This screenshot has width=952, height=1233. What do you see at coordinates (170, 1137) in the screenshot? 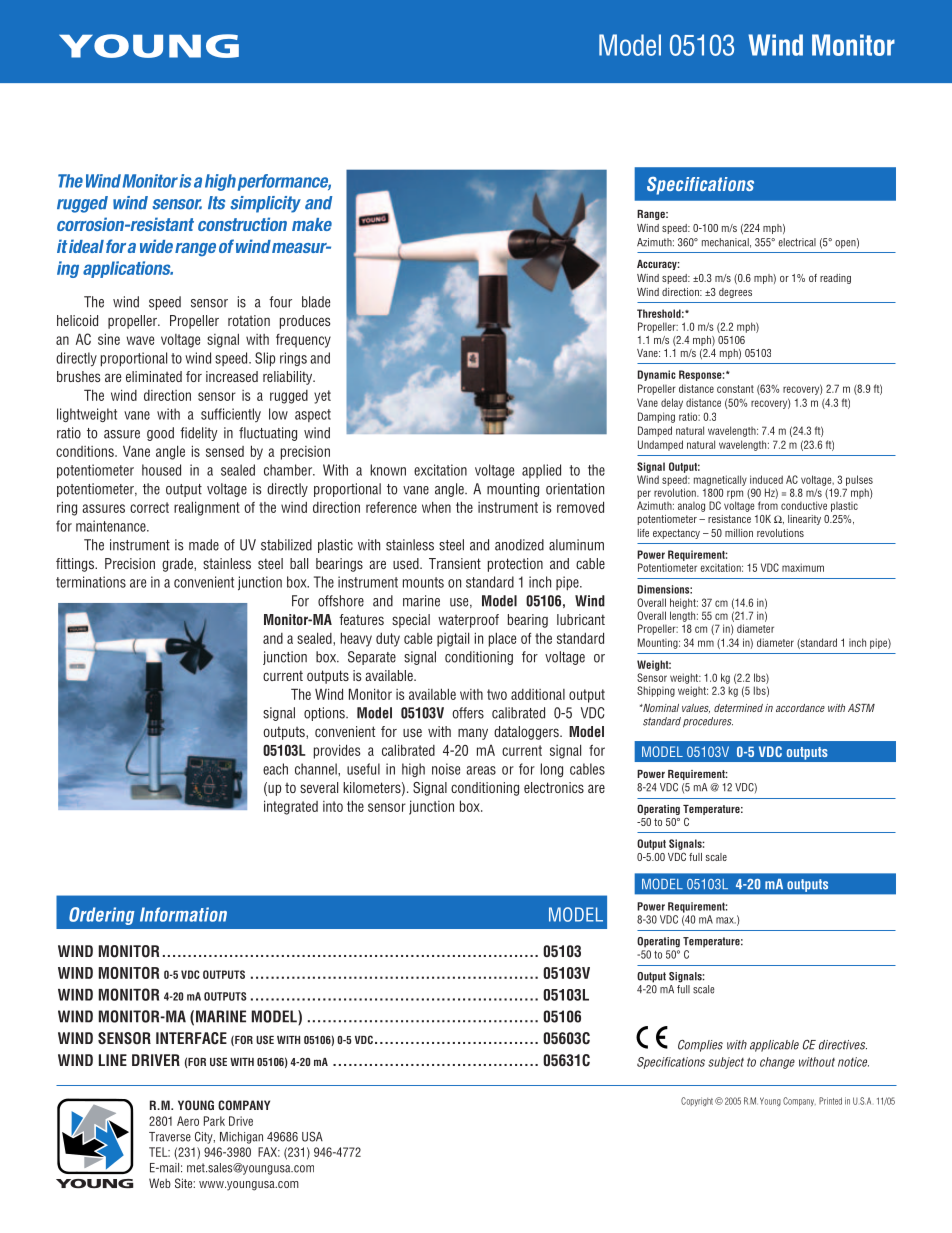
I see `Traverse` at bounding box center [170, 1137].
